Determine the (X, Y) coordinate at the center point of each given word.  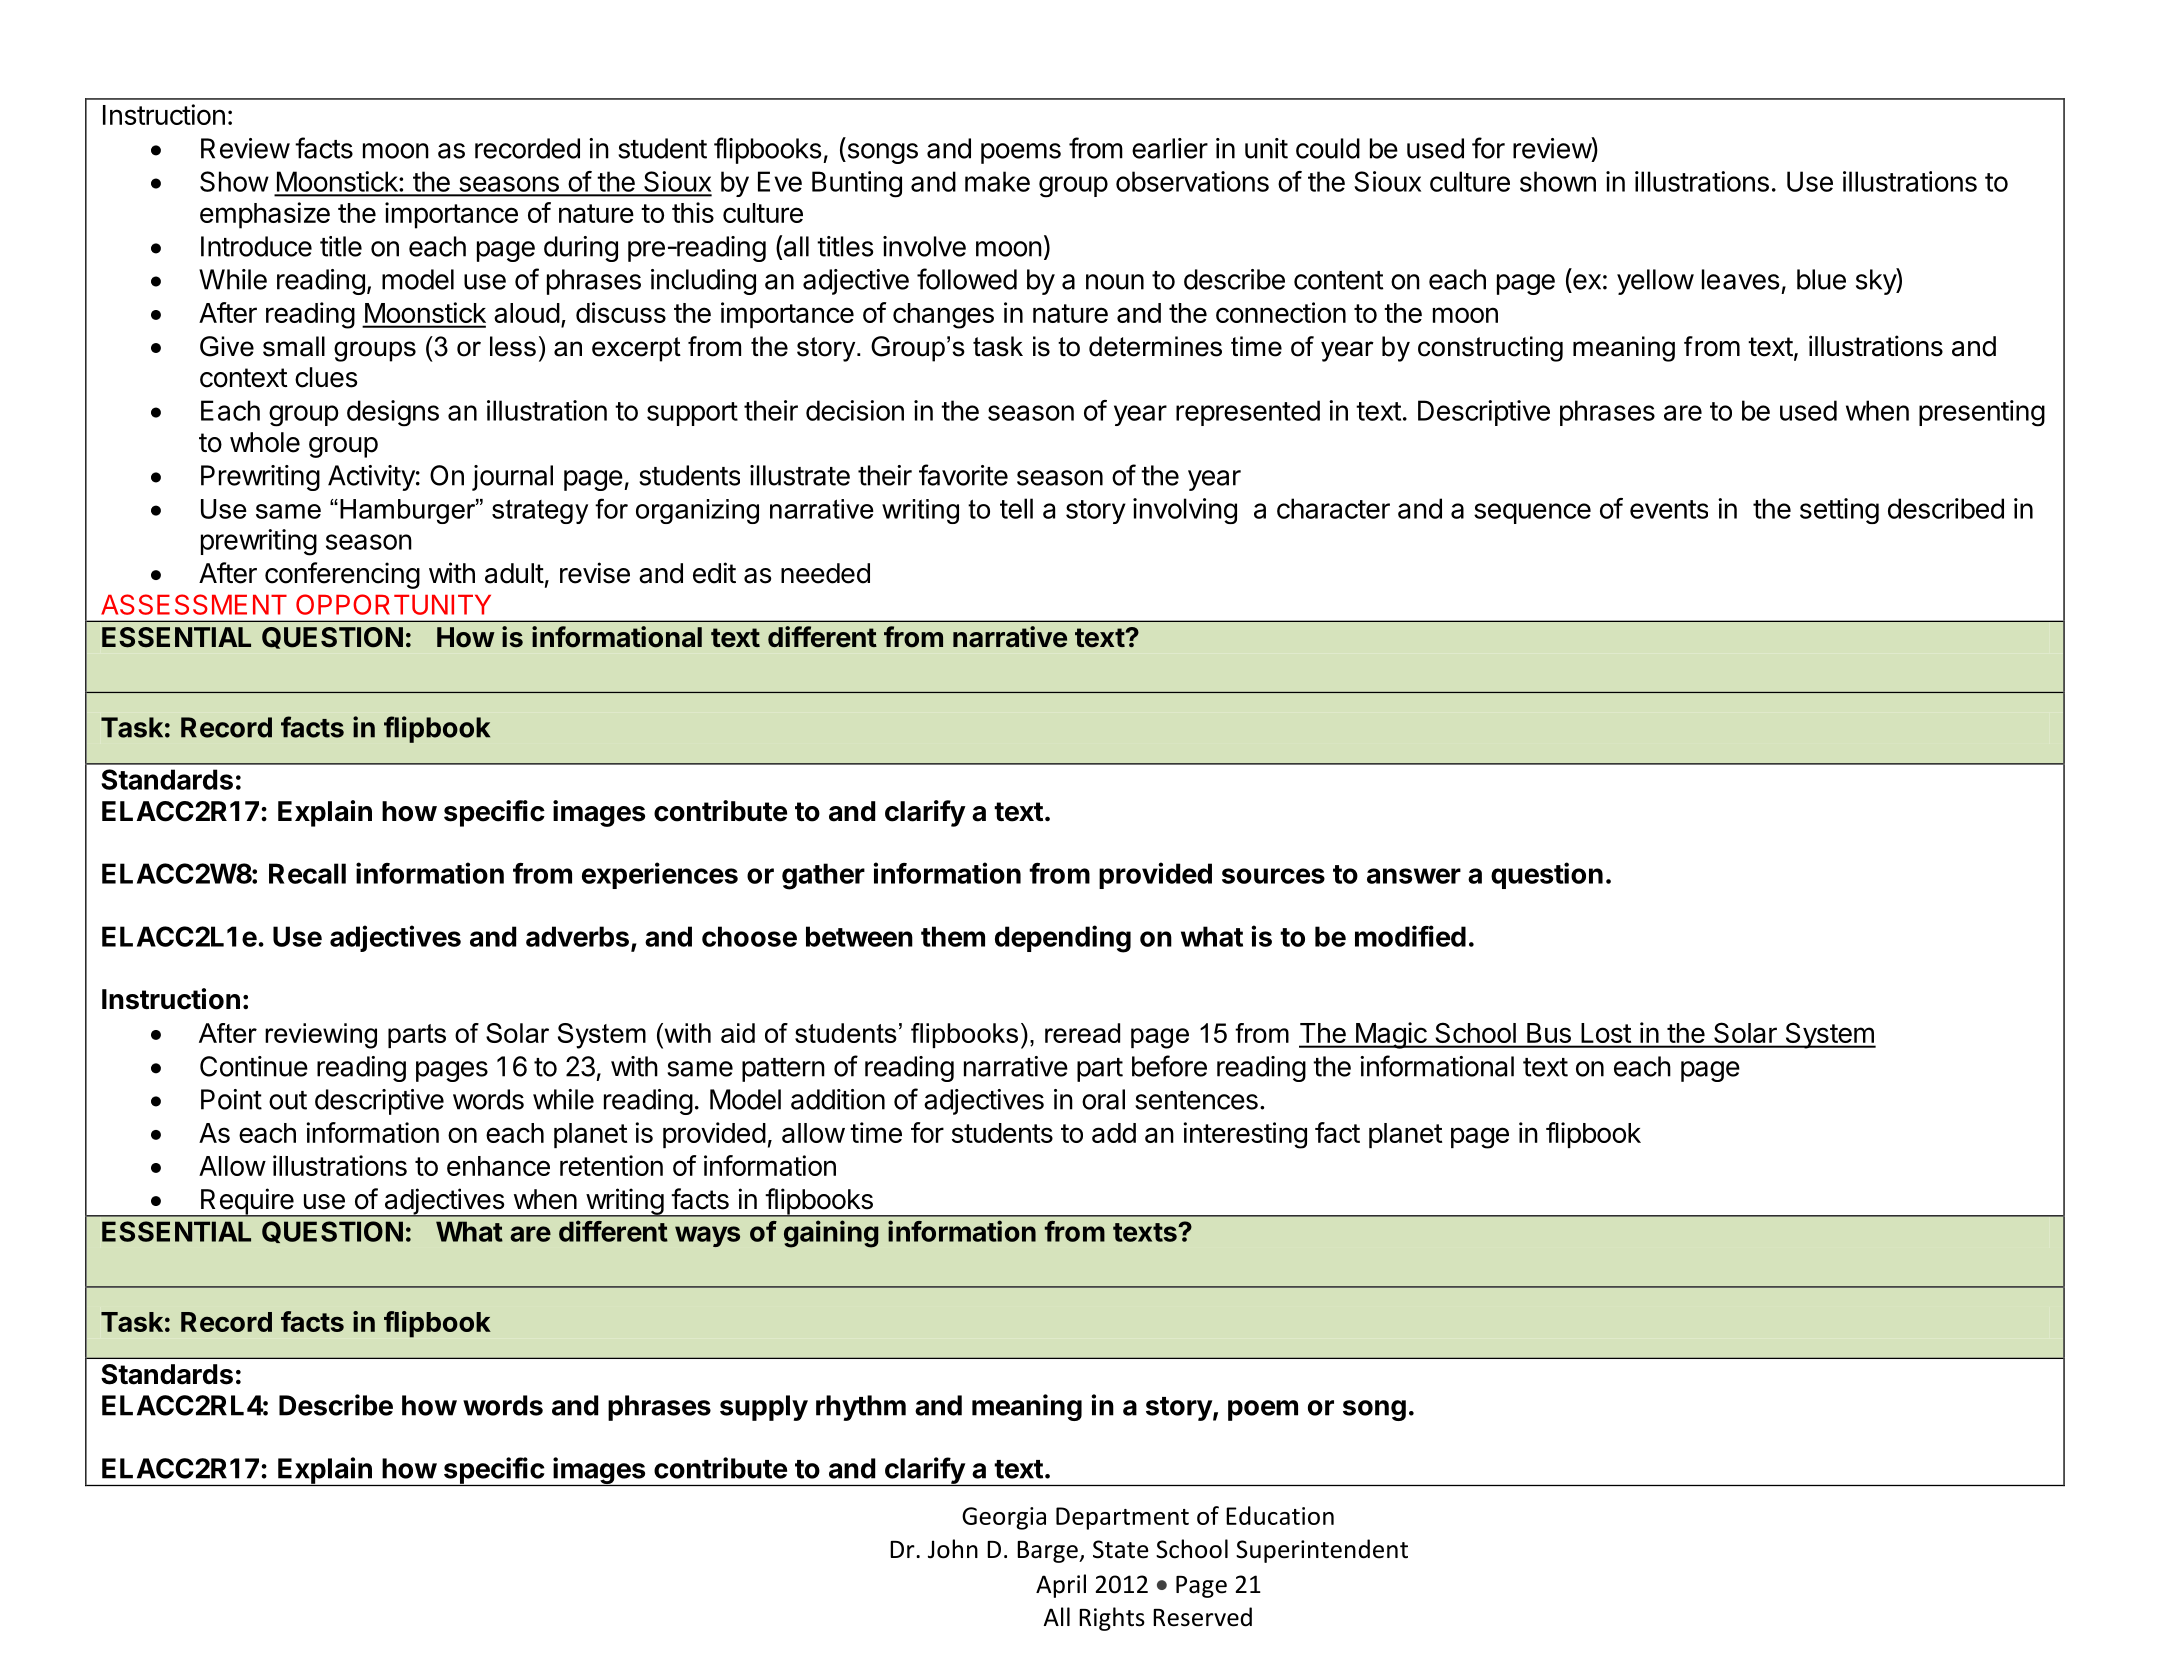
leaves (1740, 279)
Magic (1390, 1035)
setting (1839, 511)
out (288, 1100)
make (997, 181)
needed (825, 573)
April (1061, 1586)
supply (764, 1408)
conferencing (342, 575)
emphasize (265, 215)
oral (1103, 1099)
